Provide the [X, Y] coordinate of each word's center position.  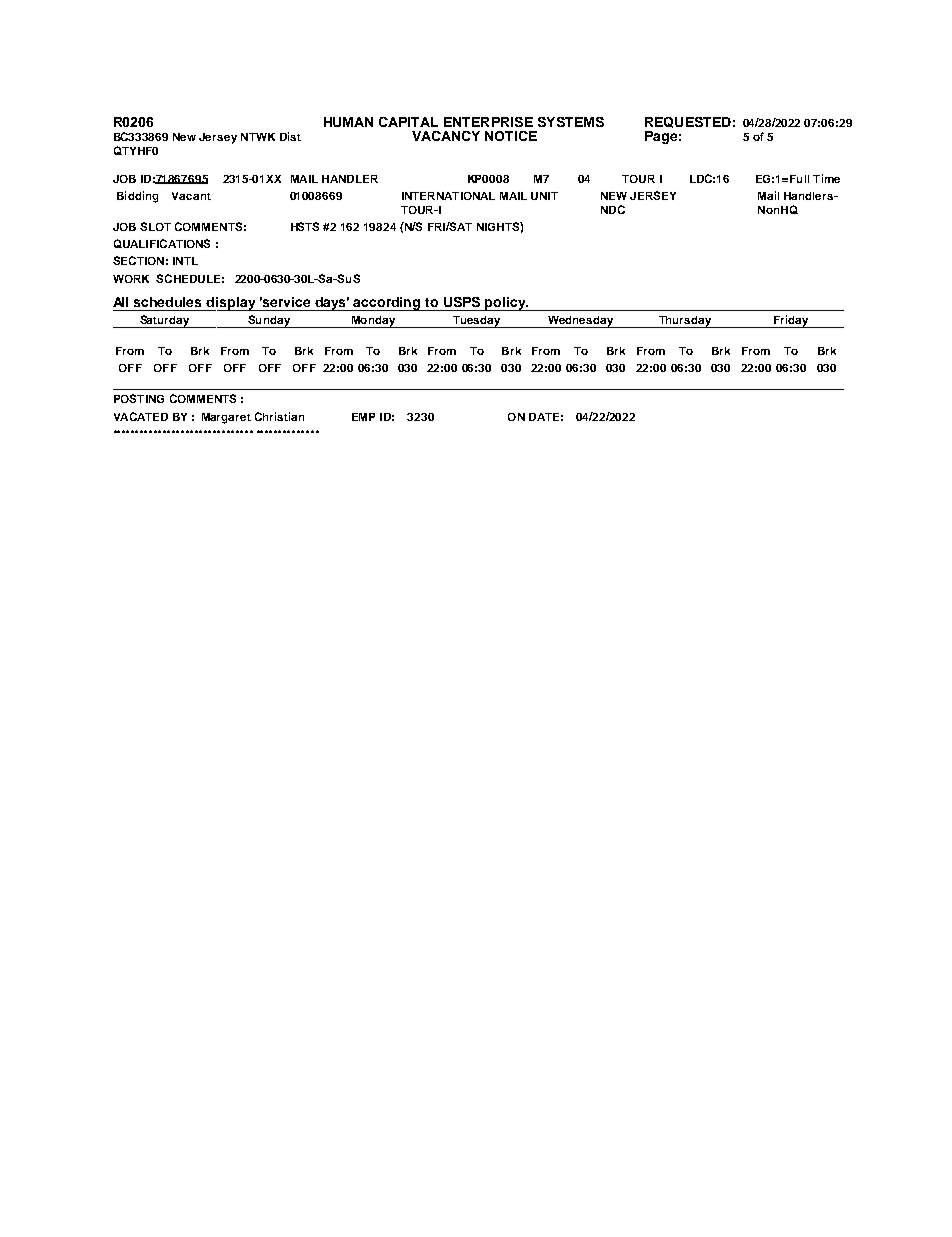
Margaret [226, 418]
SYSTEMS [571, 122]
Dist [290, 136]
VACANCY [446, 136]
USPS [462, 302]
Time [826, 178]
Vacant [191, 196]
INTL [185, 261]
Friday [791, 321]
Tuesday [477, 322]
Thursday [685, 322]
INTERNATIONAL [448, 196]
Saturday [165, 321]
